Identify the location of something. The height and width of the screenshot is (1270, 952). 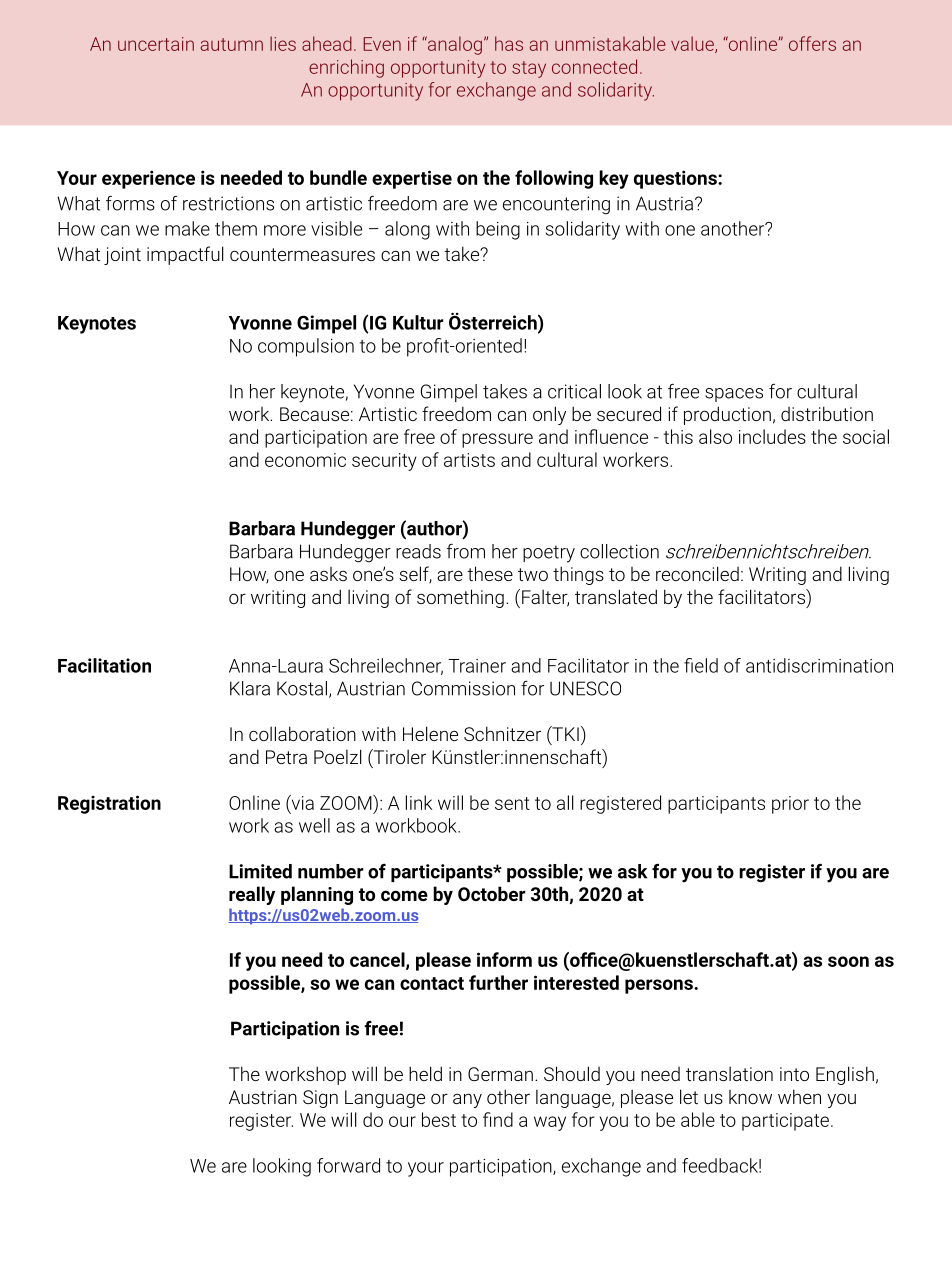
(460, 598).
